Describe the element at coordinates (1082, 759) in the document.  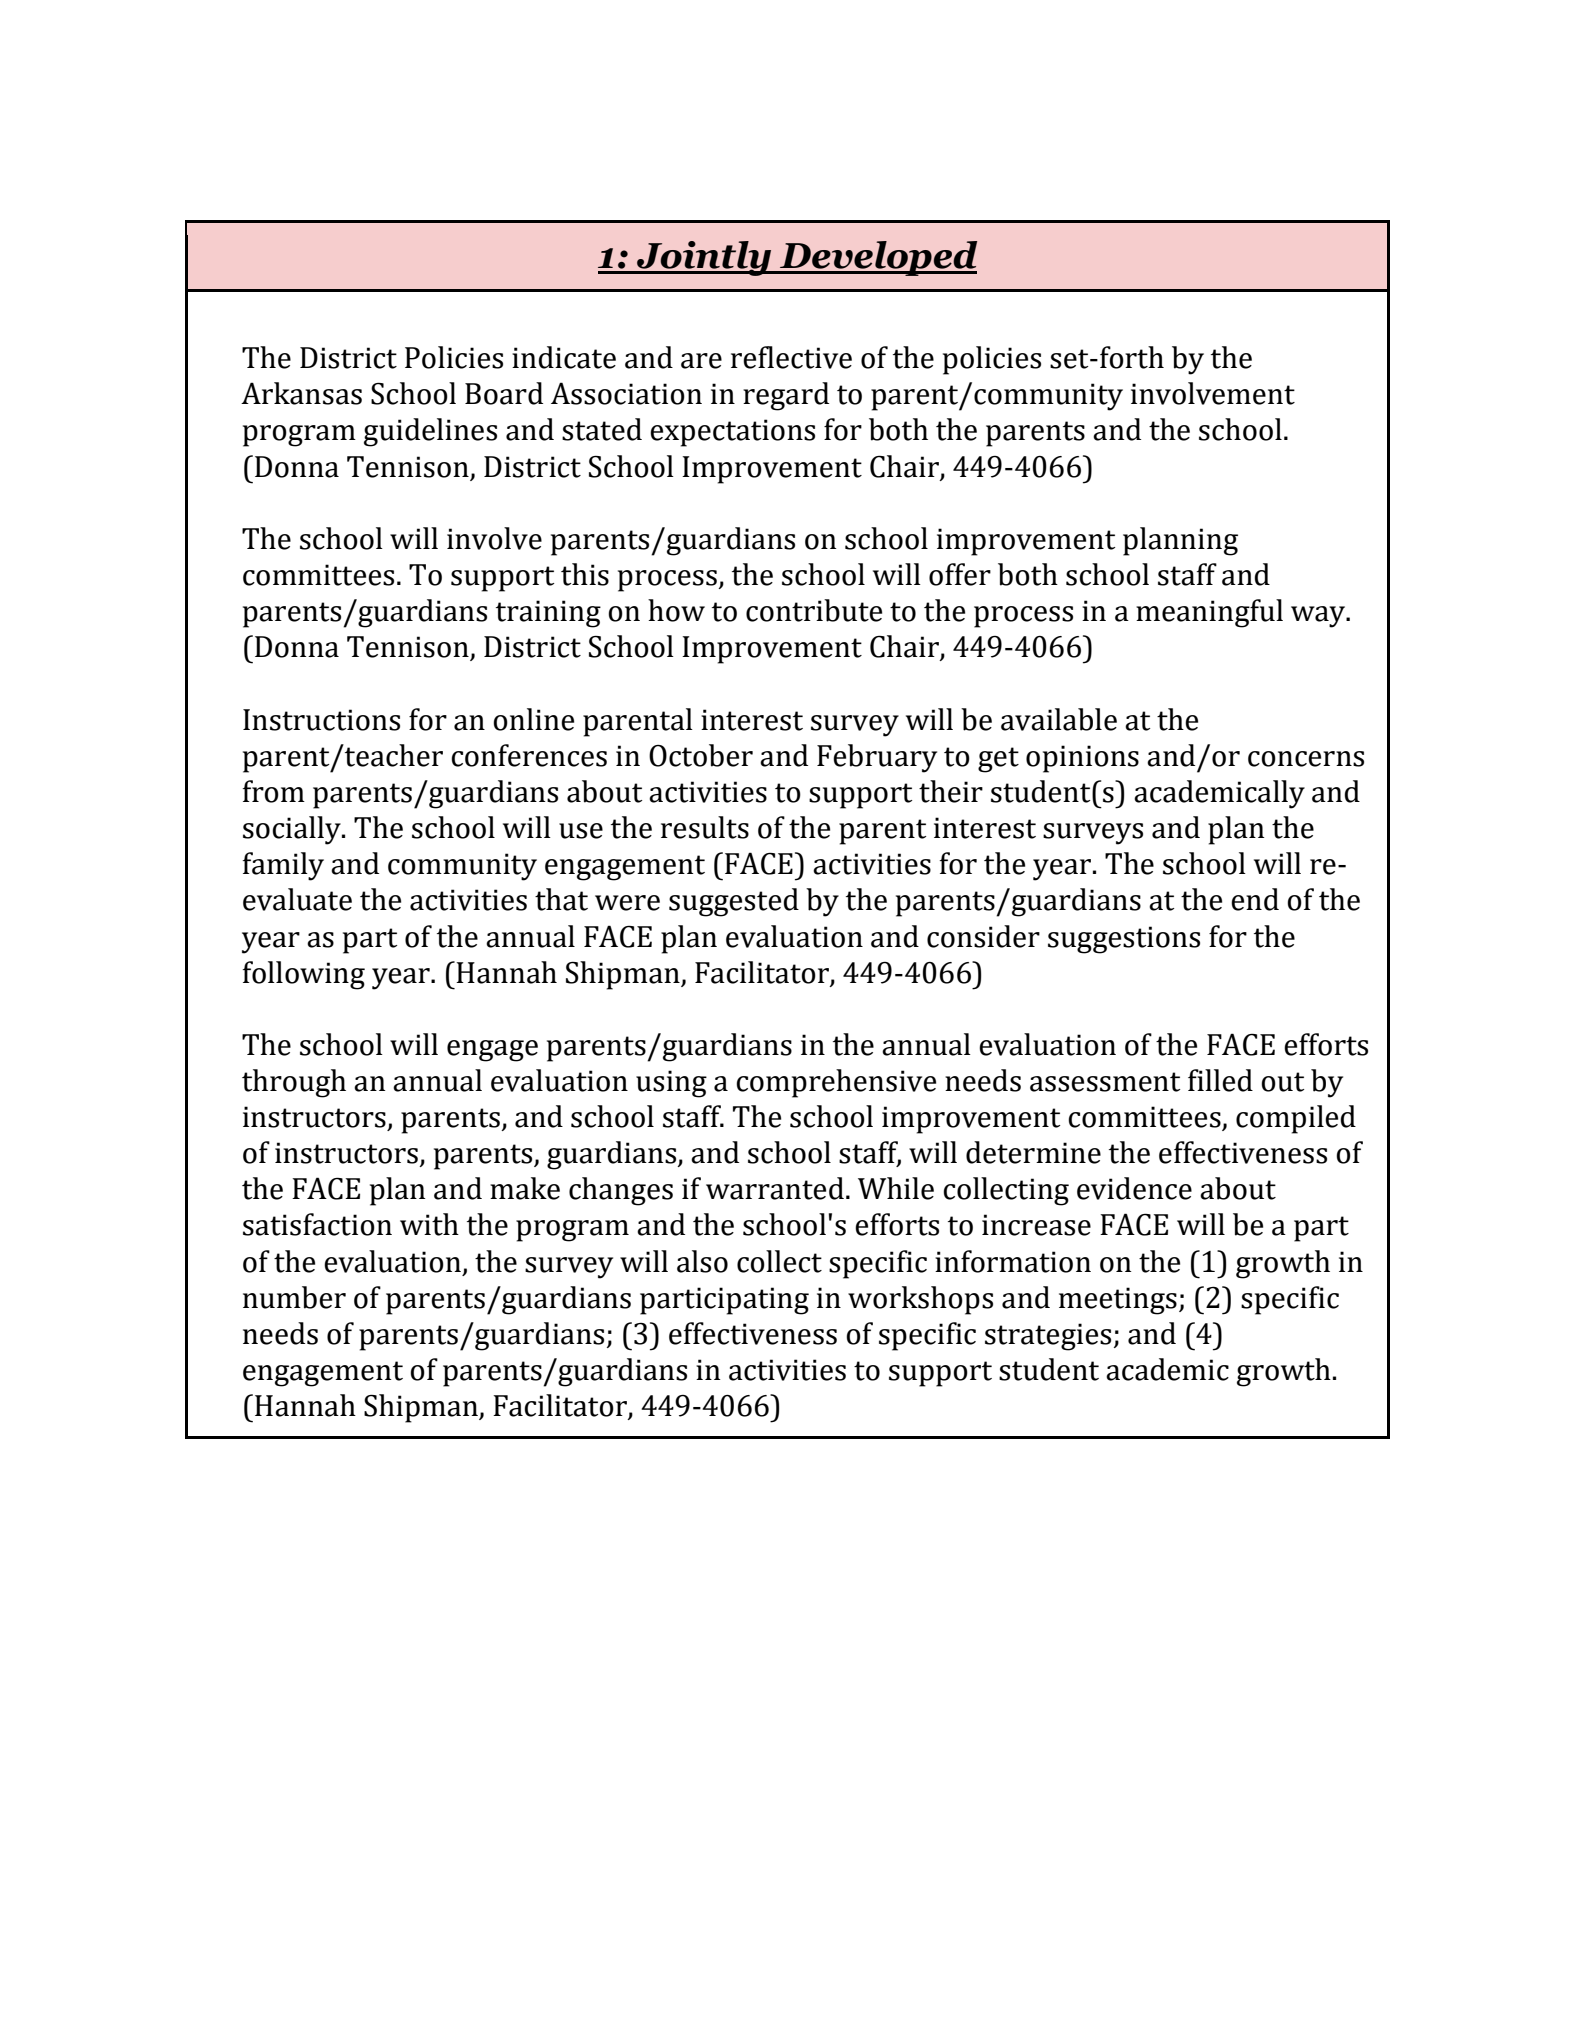
I see `opinions` at that location.
